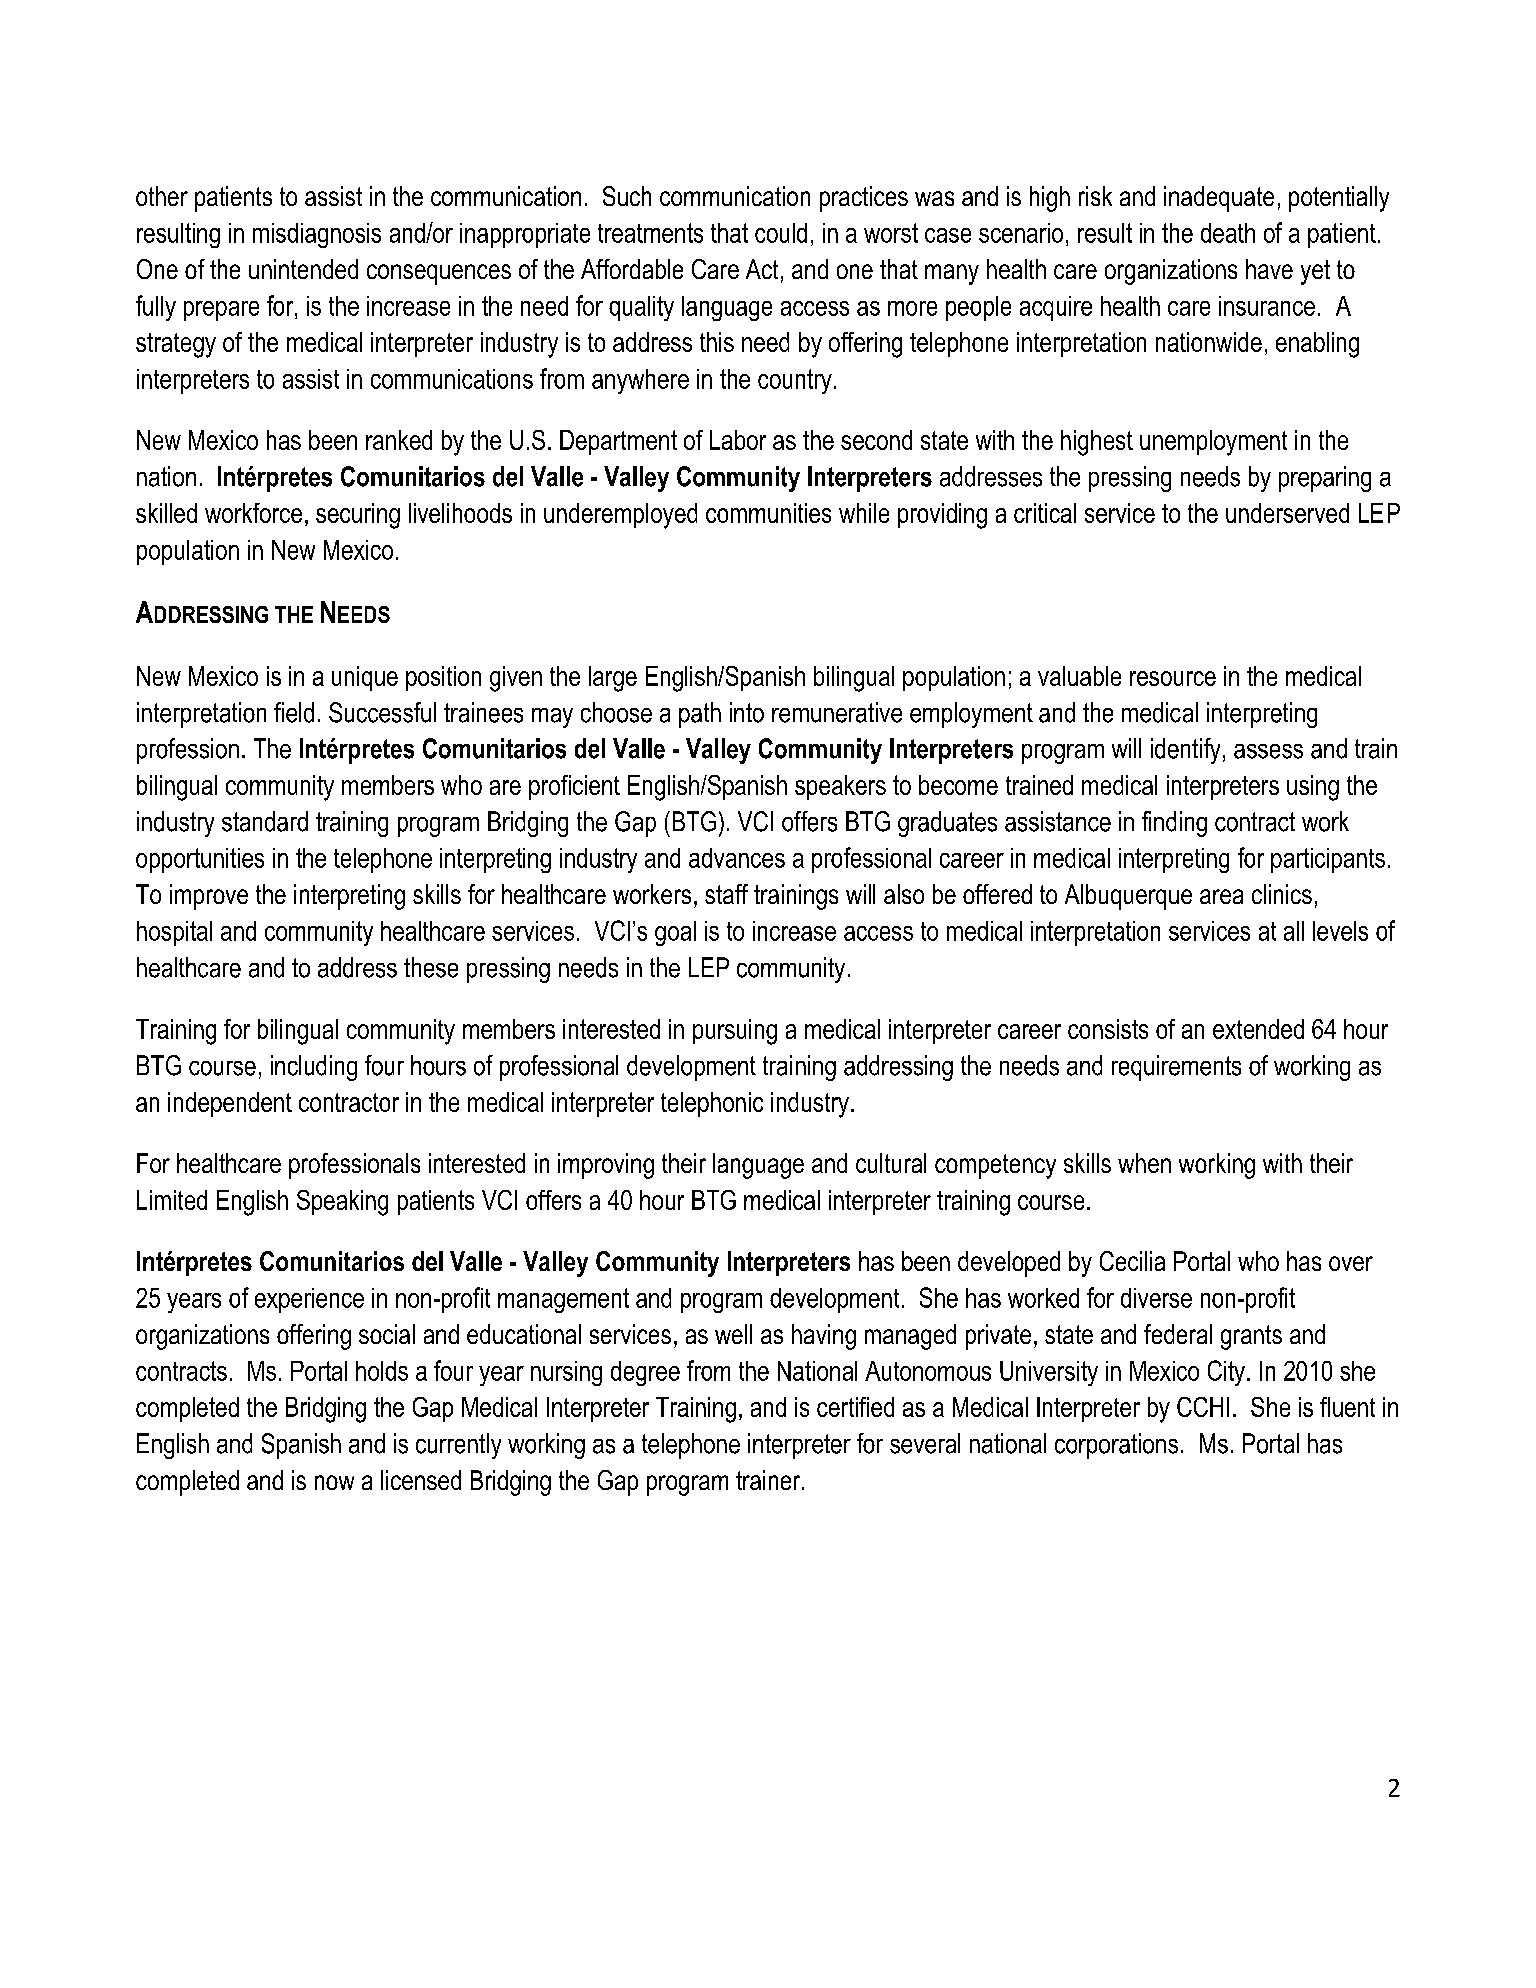 This document has height=1988, width=1536. I want to click on could, so click(781, 233).
